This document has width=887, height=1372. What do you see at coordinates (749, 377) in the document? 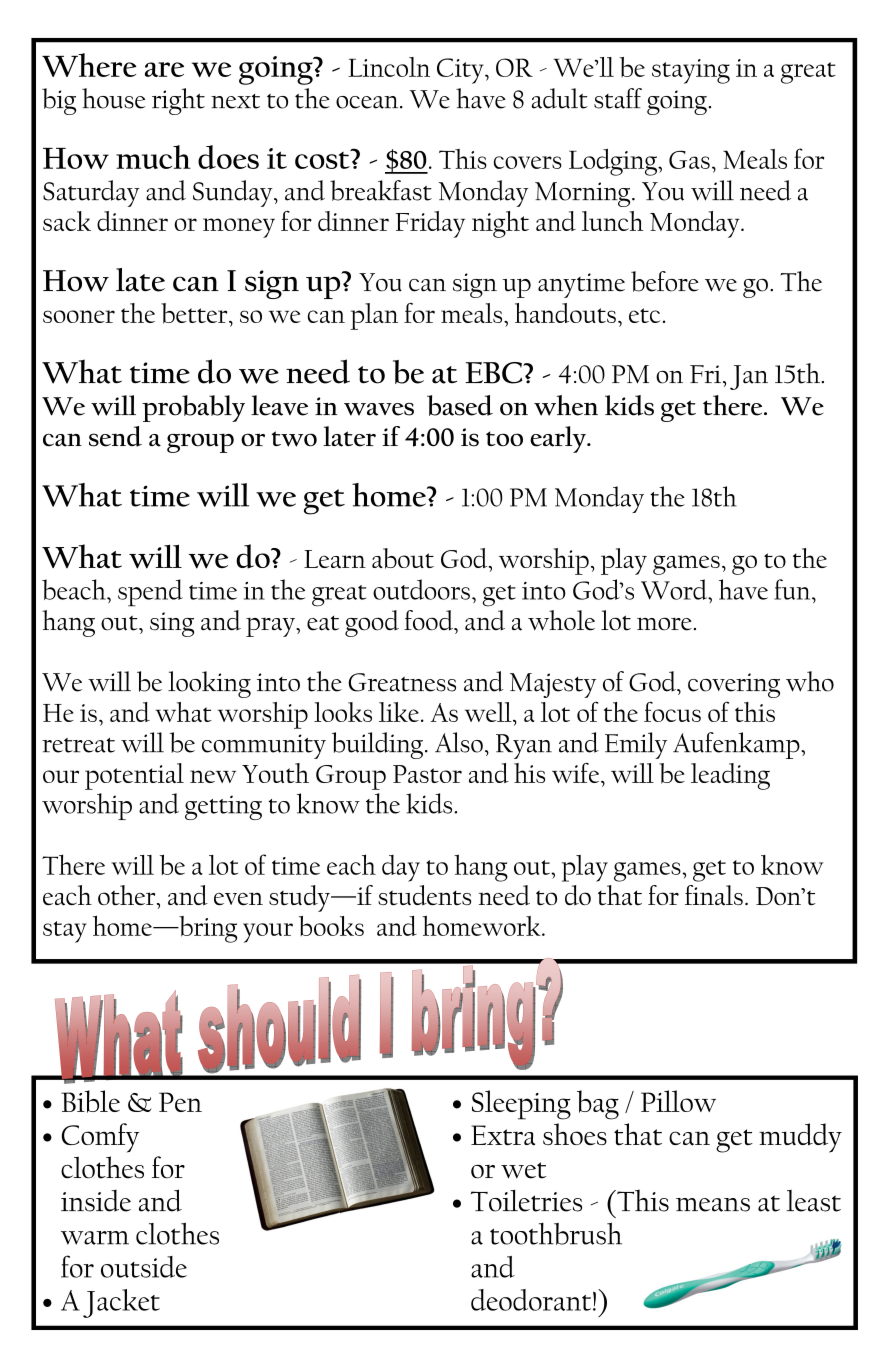
I see `Jan` at bounding box center [749, 377].
